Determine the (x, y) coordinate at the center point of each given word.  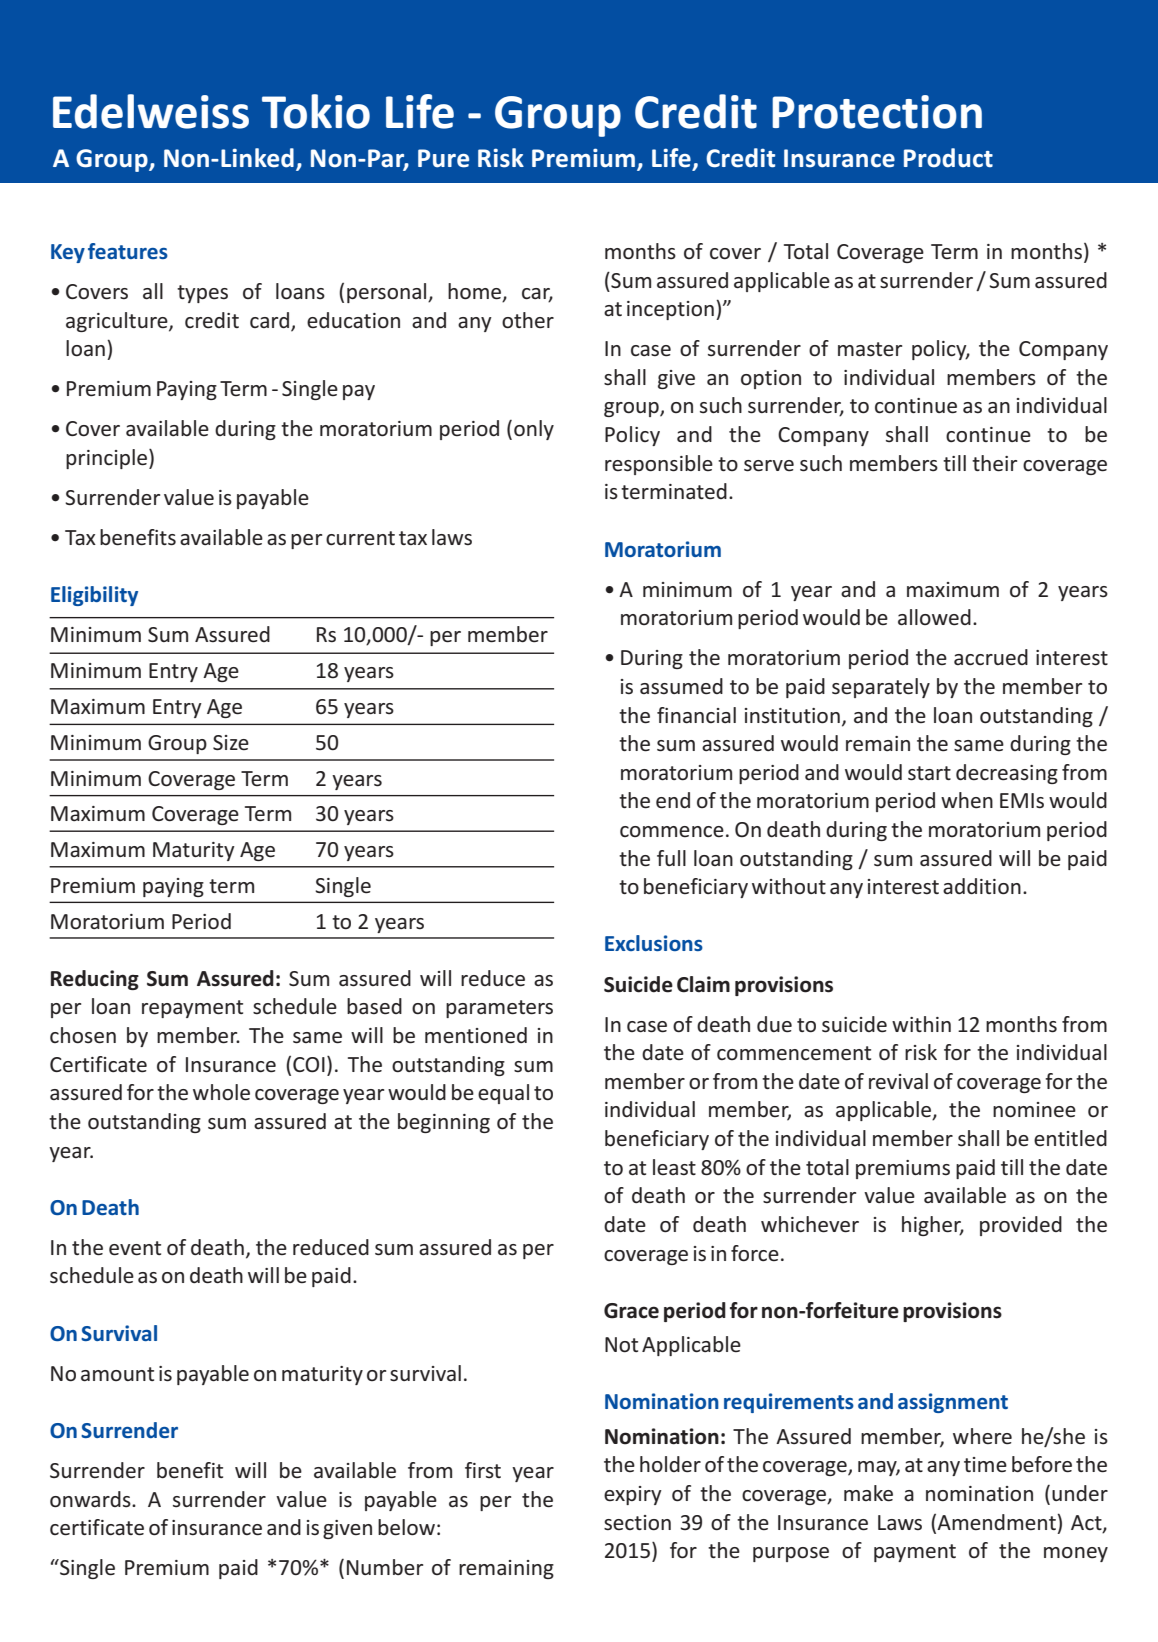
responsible (659, 465)
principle (108, 459)
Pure (443, 158)
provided (1021, 1226)
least (674, 1167)
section (637, 1523)
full (671, 858)
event (135, 1248)
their (994, 463)
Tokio (316, 111)
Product (948, 158)
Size (231, 742)
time (985, 1464)
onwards (91, 1499)
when (967, 800)
